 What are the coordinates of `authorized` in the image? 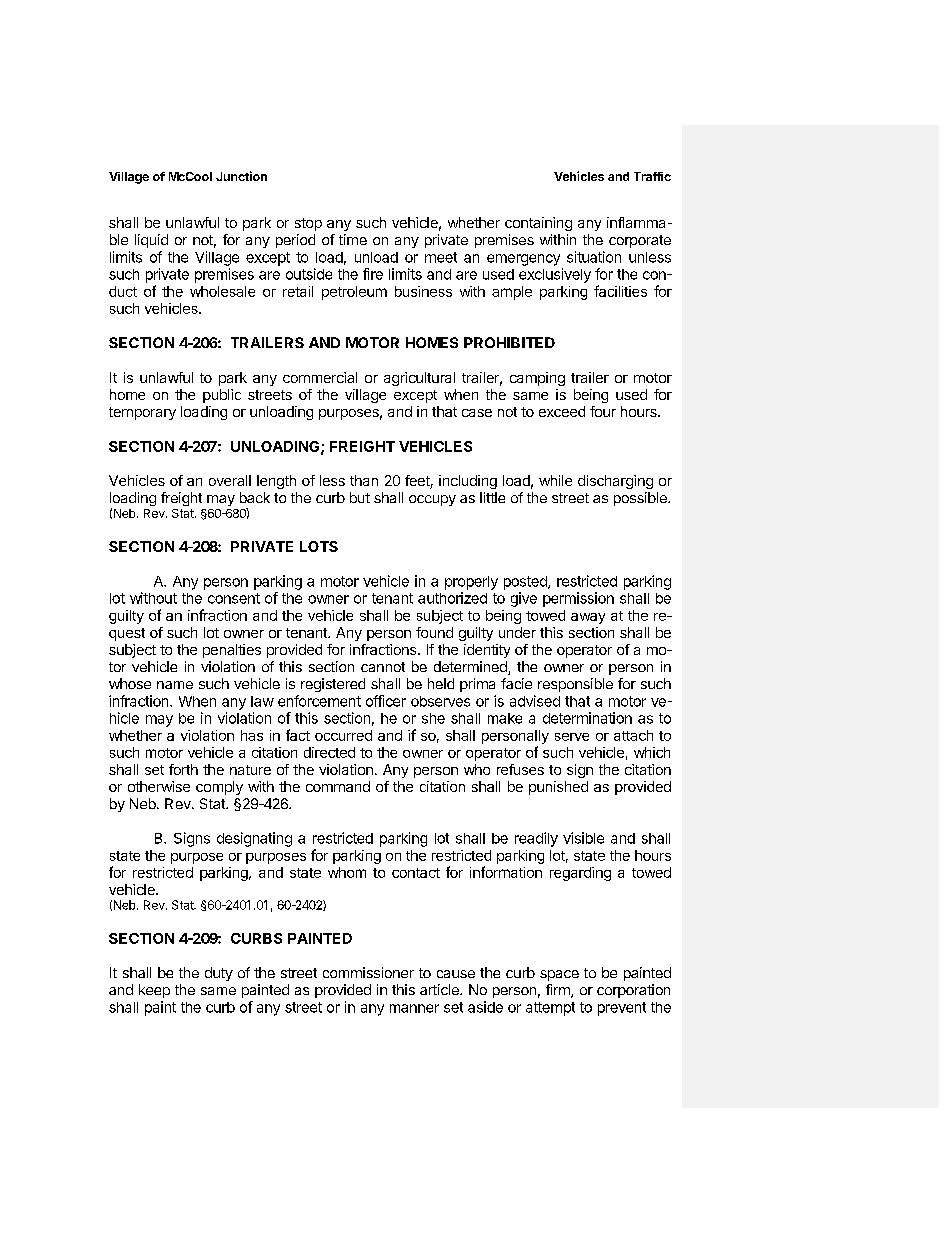 It's located at (452, 598).
